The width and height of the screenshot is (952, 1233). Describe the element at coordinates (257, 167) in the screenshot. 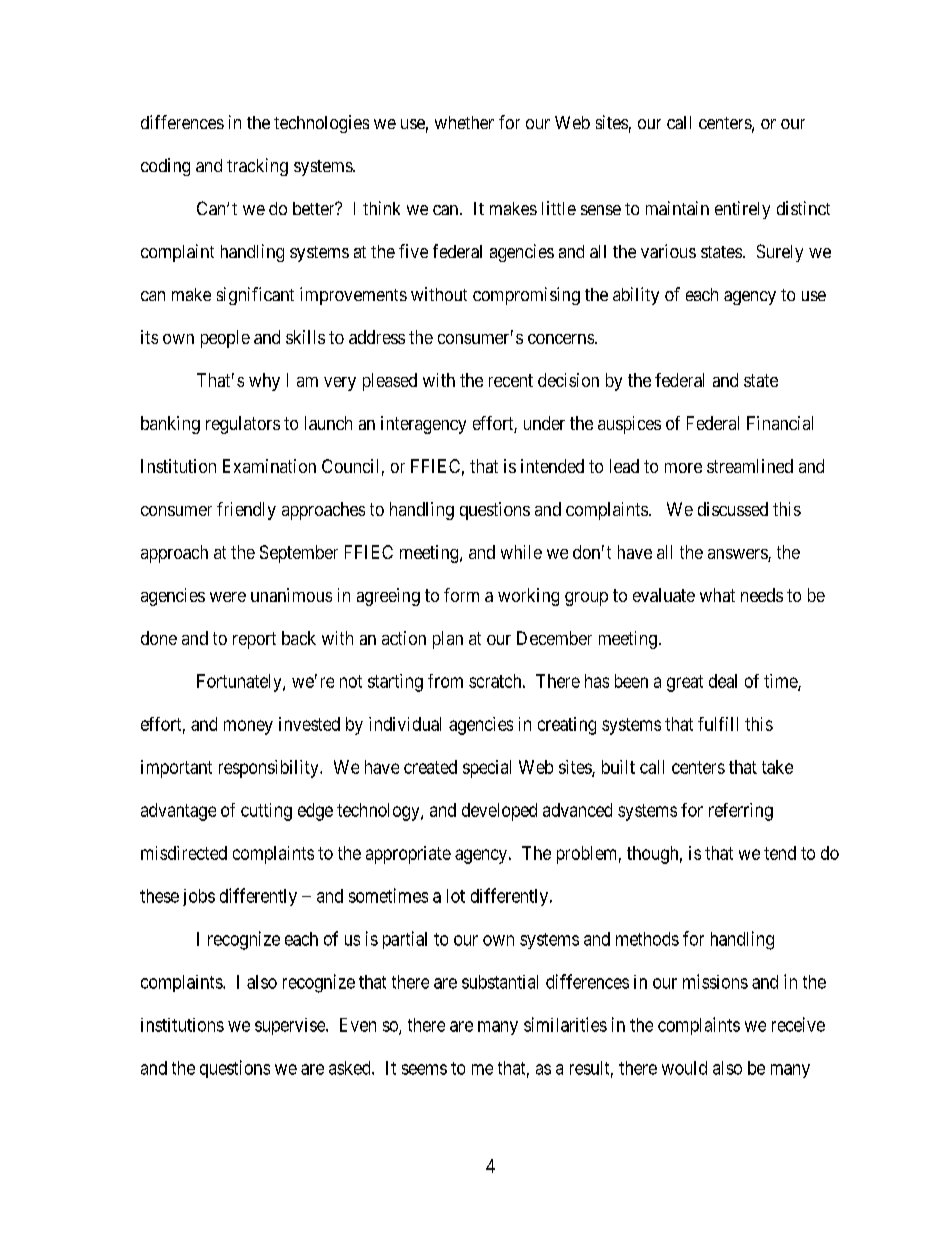

I see `tracking` at that location.
